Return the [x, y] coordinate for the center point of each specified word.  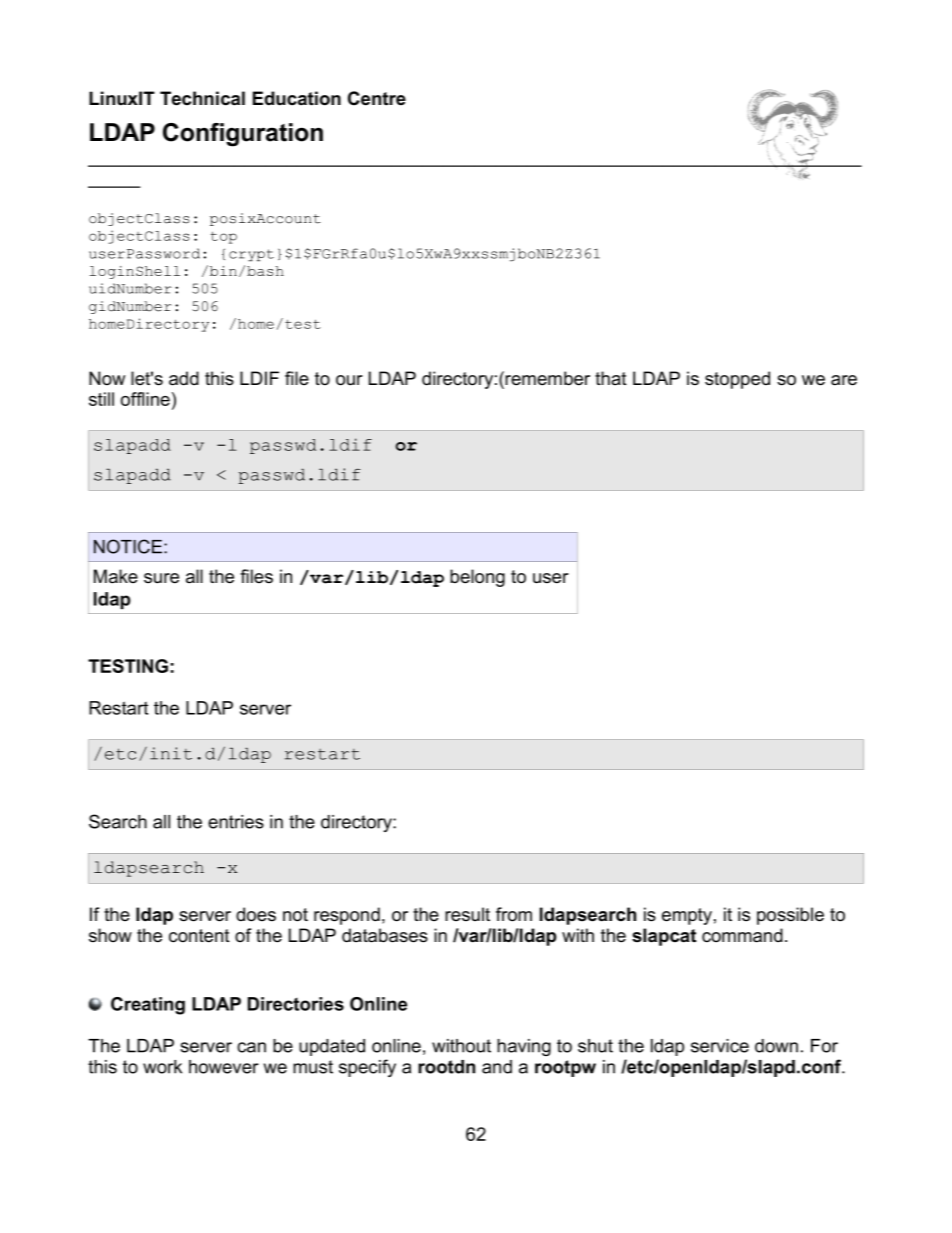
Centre [377, 98]
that [611, 378]
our [349, 380]
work [162, 1067]
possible [790, 916]
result [467, 914]
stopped [737, 380]
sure [161, 578]
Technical [202, 98]
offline [145, 399]
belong [477, 578]
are [844, 380]
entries [236, 822]
